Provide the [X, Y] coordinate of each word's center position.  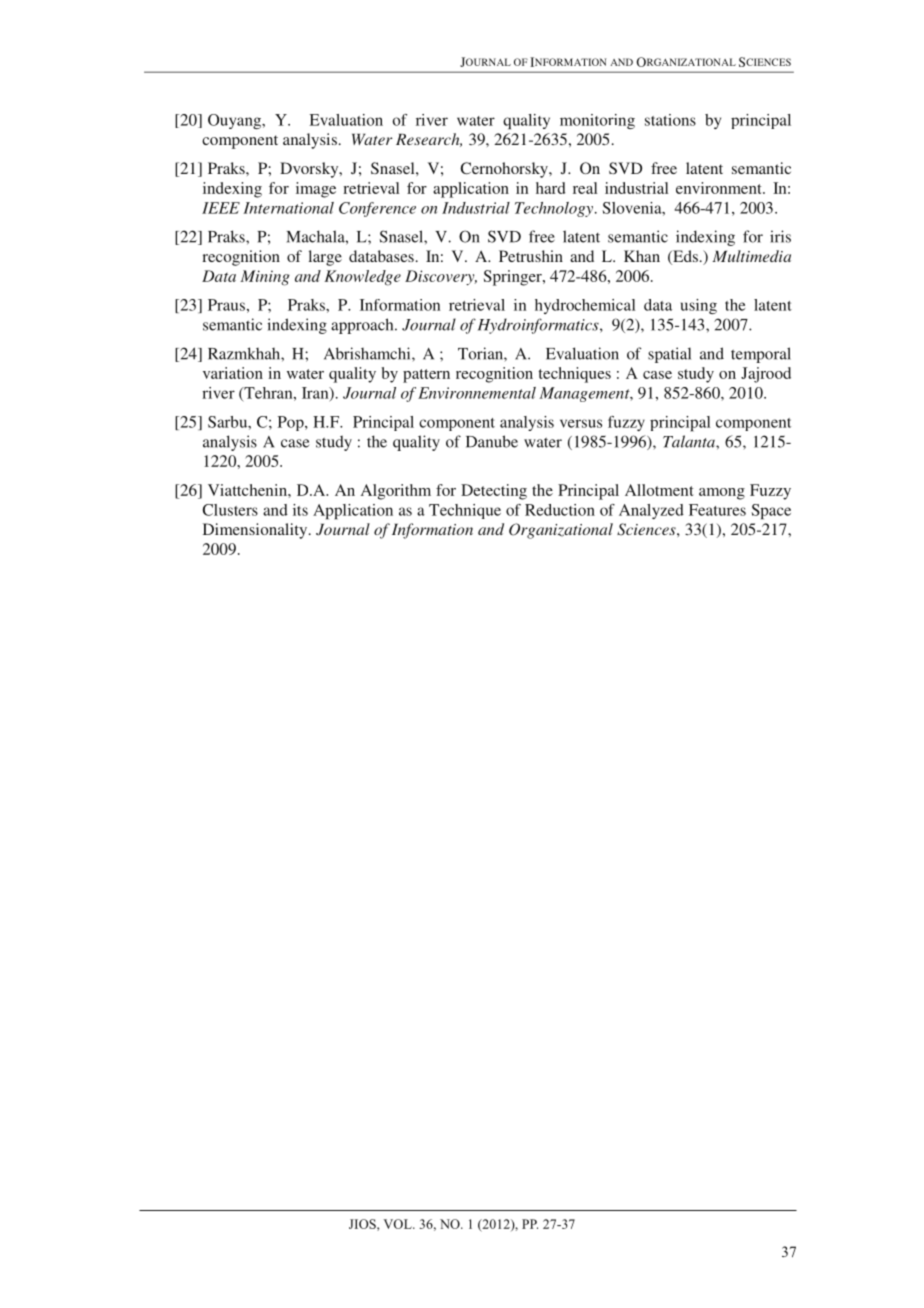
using [699, 306]
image [316, 190]
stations [670, 120]
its [300, 510]
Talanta [690, 441]
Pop [292, 423]
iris [780, 236]
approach [363, 326]
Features [717, 510]
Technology [555, 209]
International [288, 208]
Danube [492, 441]
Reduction [560, 510]
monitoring [597, 121]
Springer [514, 278]
